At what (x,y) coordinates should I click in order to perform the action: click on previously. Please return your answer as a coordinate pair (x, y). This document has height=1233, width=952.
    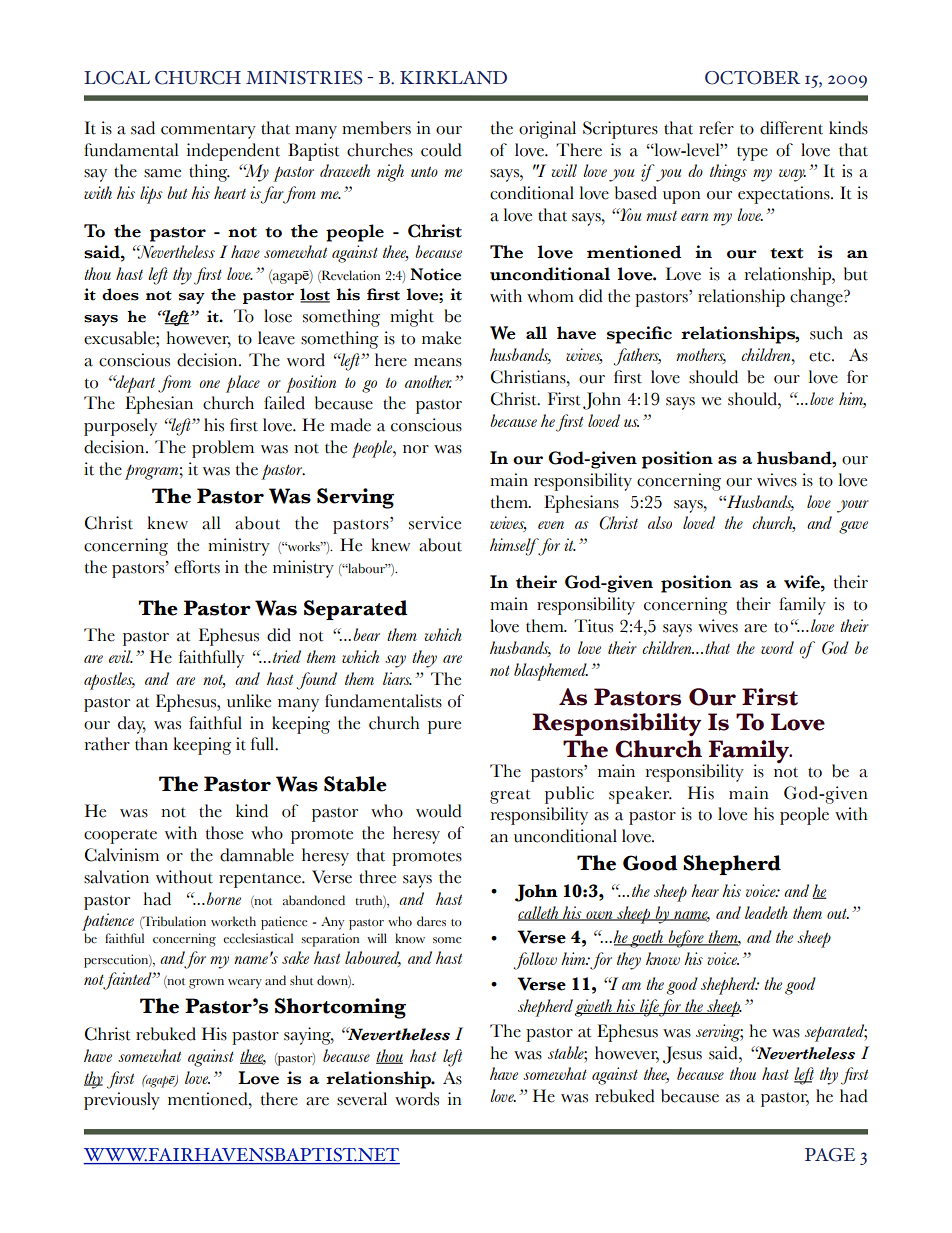
    Looking at the image, I should click on (122, 1101).
